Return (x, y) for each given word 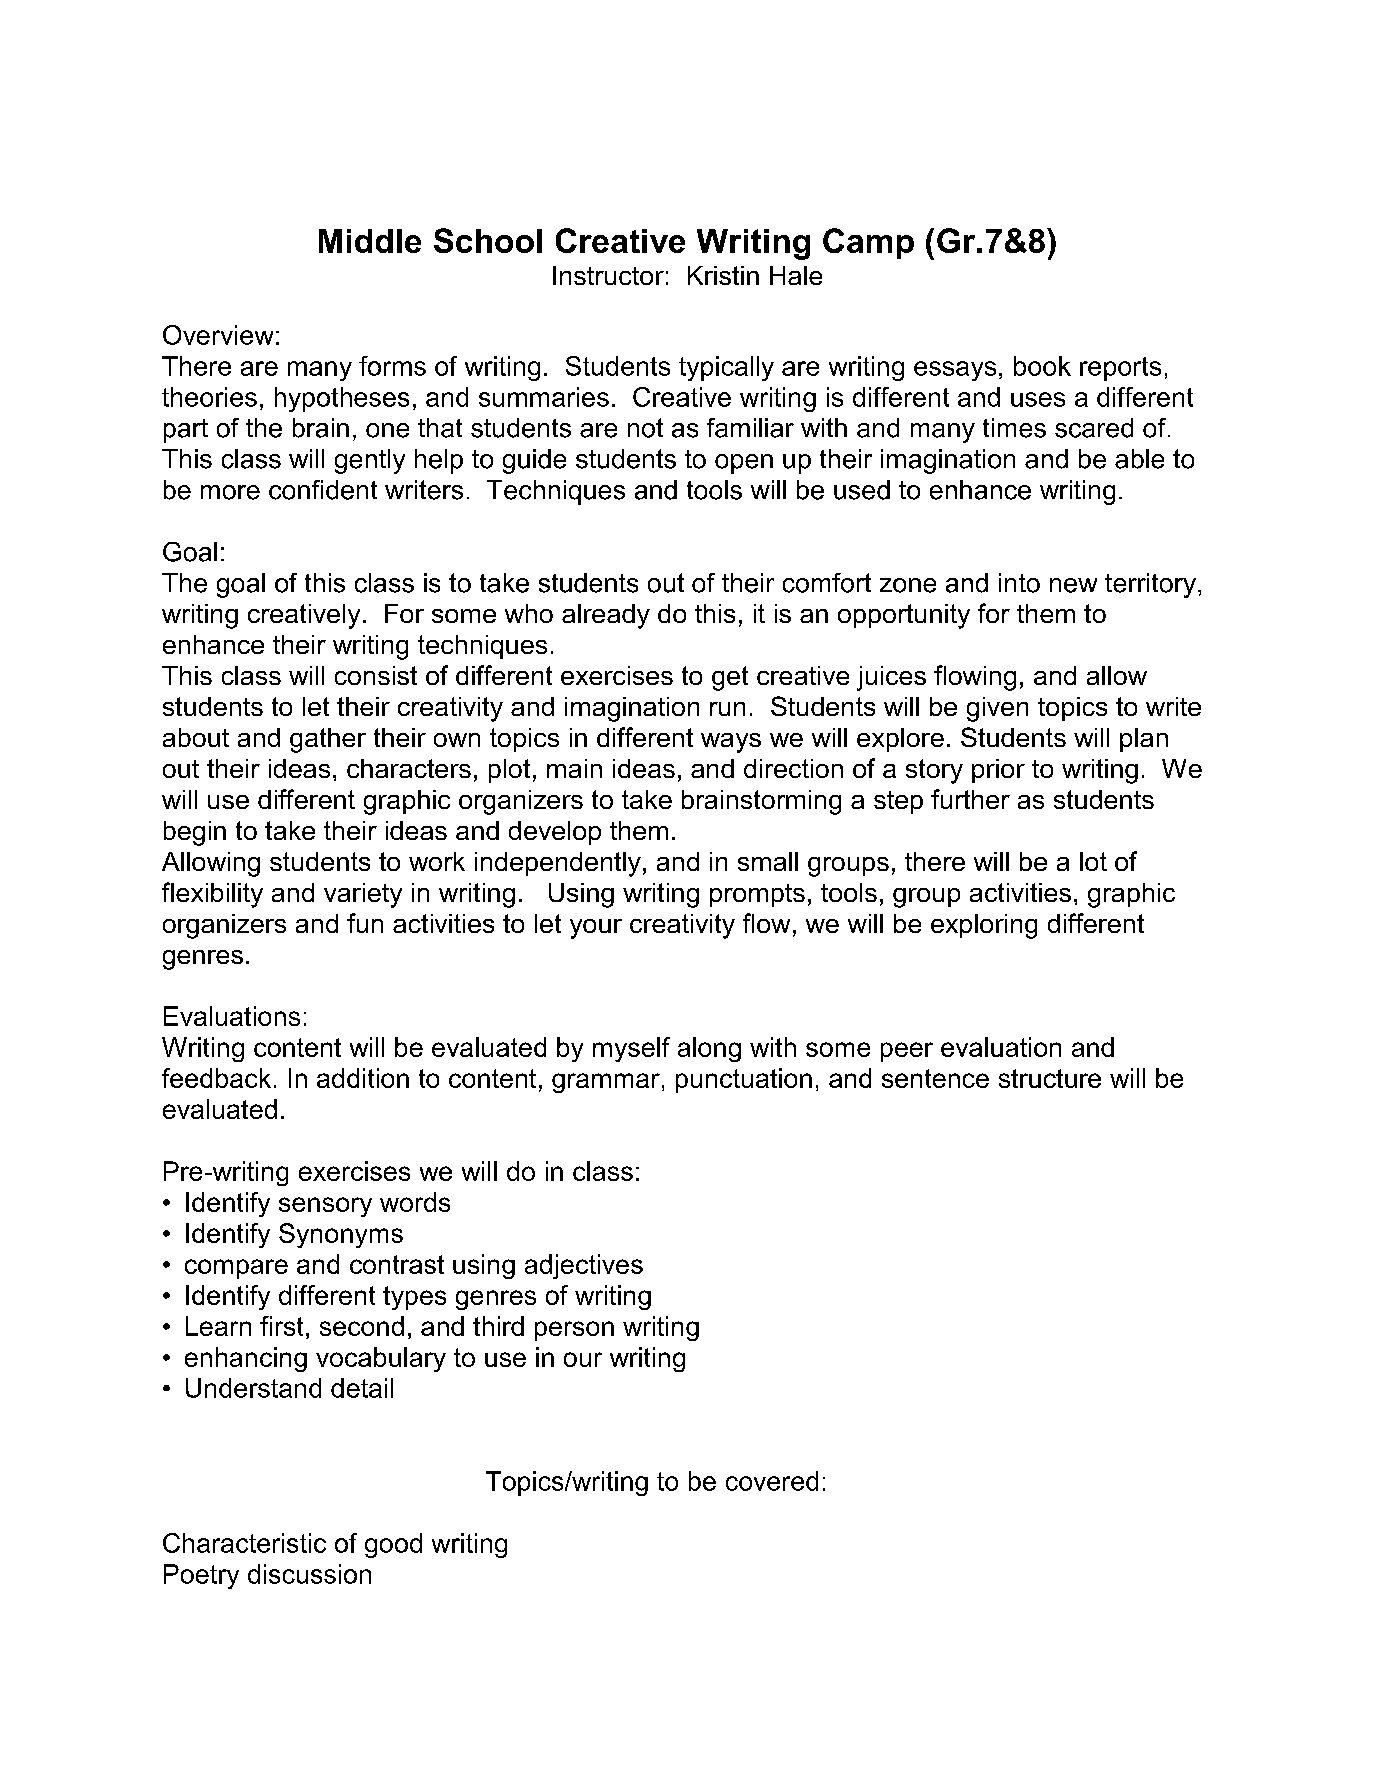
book (1042, 366)
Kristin (723, 275)
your (596, 929)
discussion (309, 1574)
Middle (370, 241)
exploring (984, 926)
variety (363, 895)
